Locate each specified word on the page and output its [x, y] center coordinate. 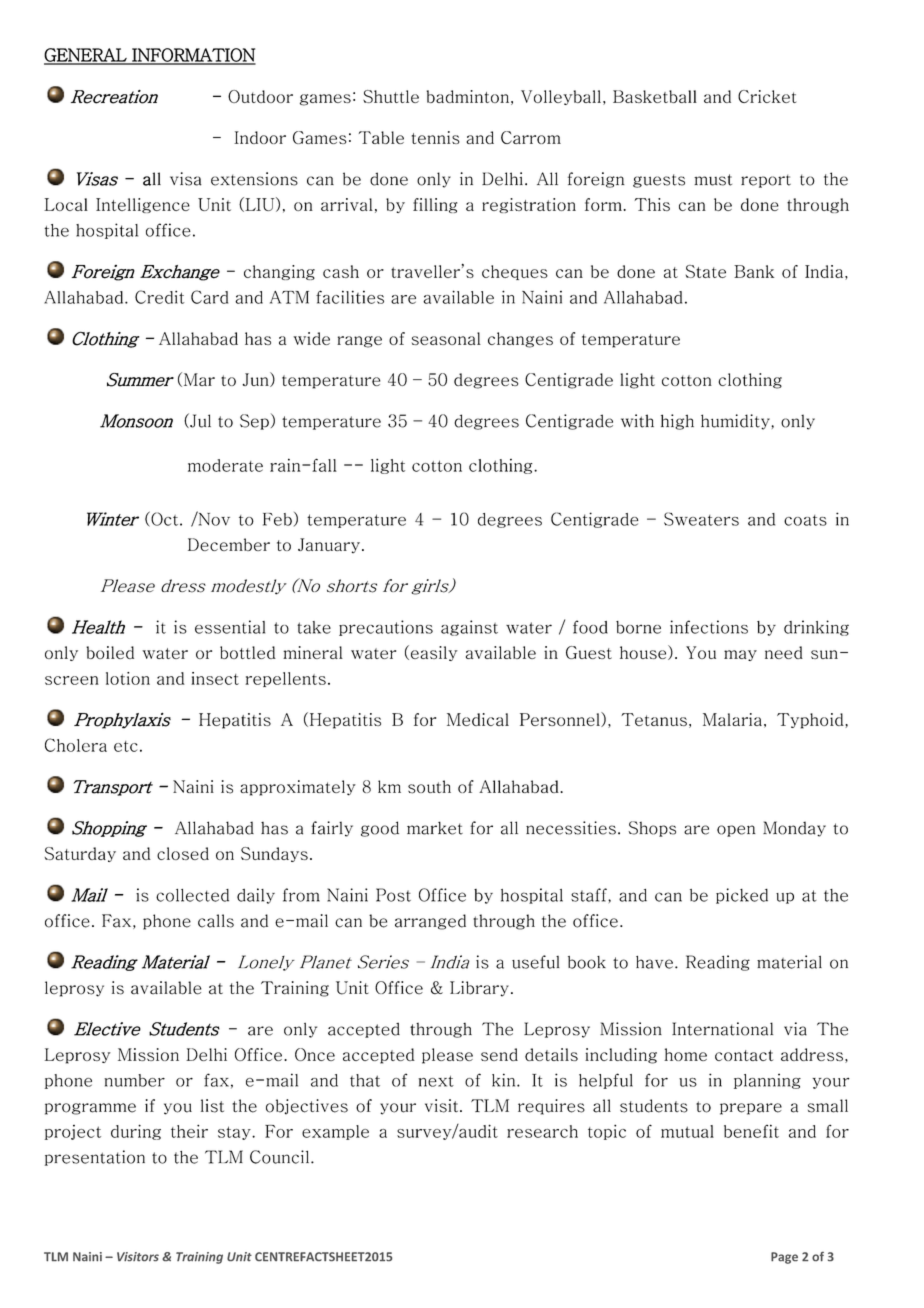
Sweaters [701, 519]
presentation [95, 1158]
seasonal [446, 338]
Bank [754, 271]
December [229, 544]
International [722, 1029]
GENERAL [86, 56]
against [469, 628]
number [134, 1080]
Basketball [655, 96]
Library [479, 989]
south [429, 787]
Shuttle [391, 96]
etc [126, 746]
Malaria [732, 719]
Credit [160, 297]
